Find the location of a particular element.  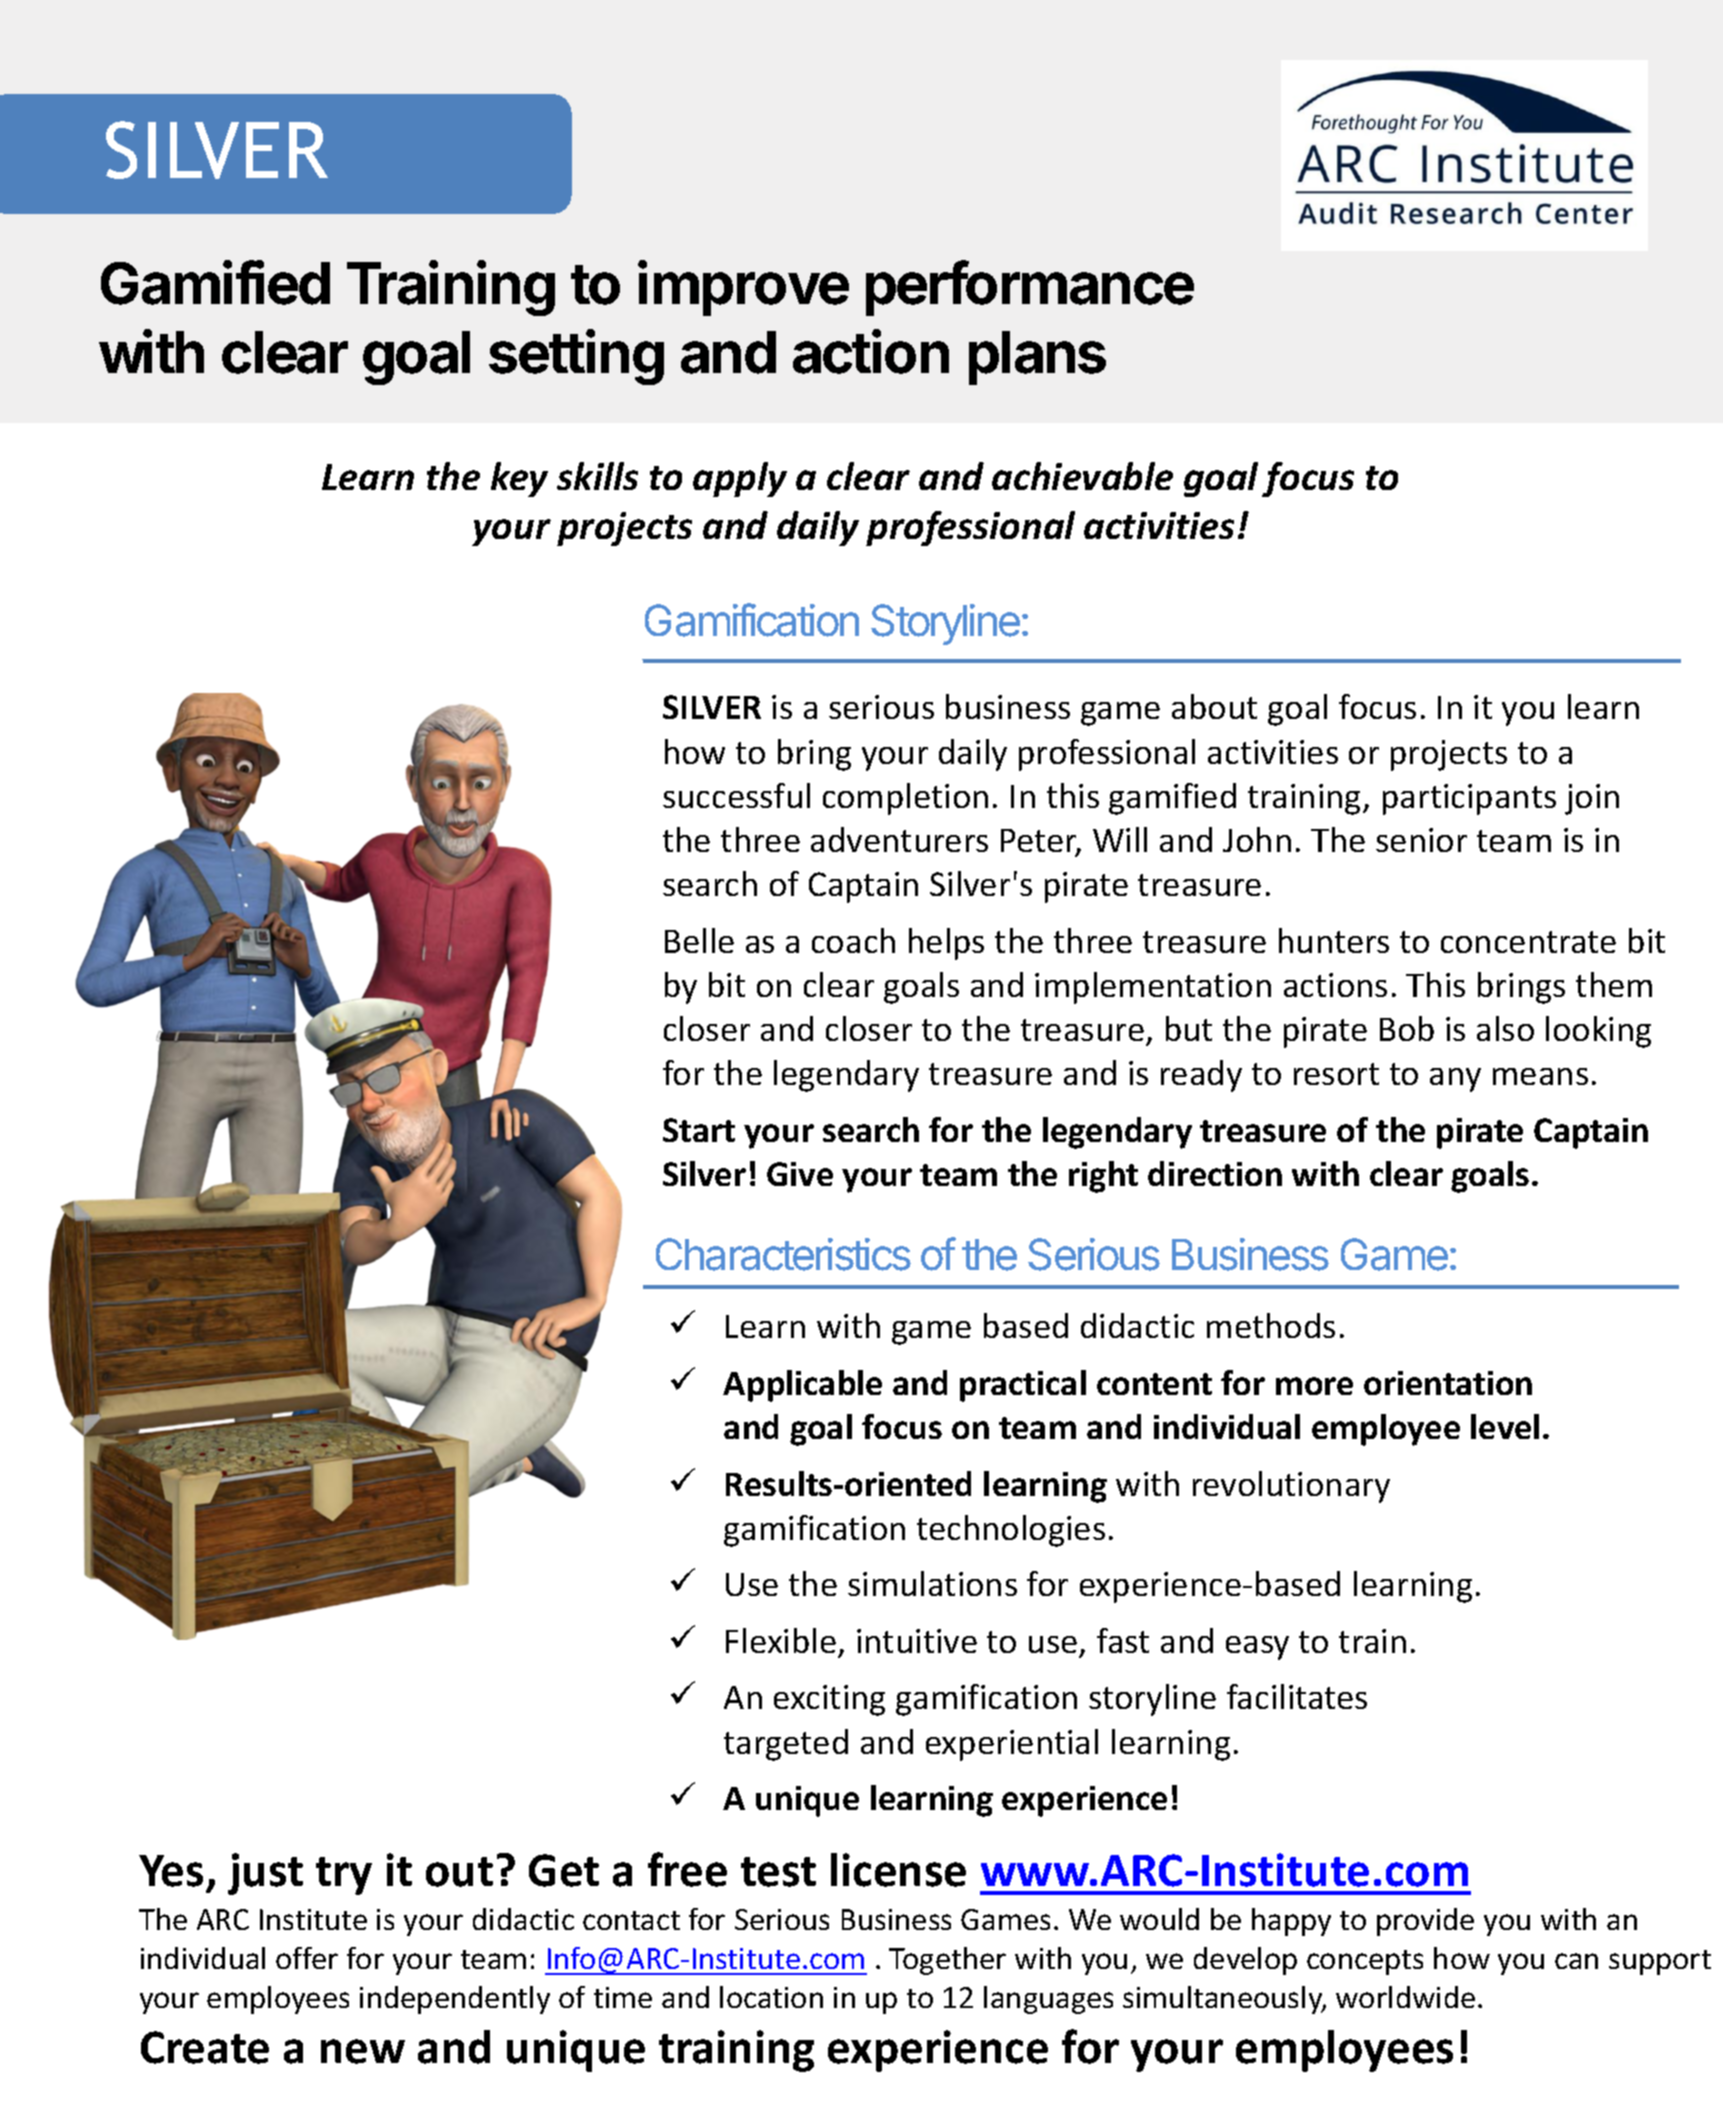

Together is located at coordinates (947, 1961).
